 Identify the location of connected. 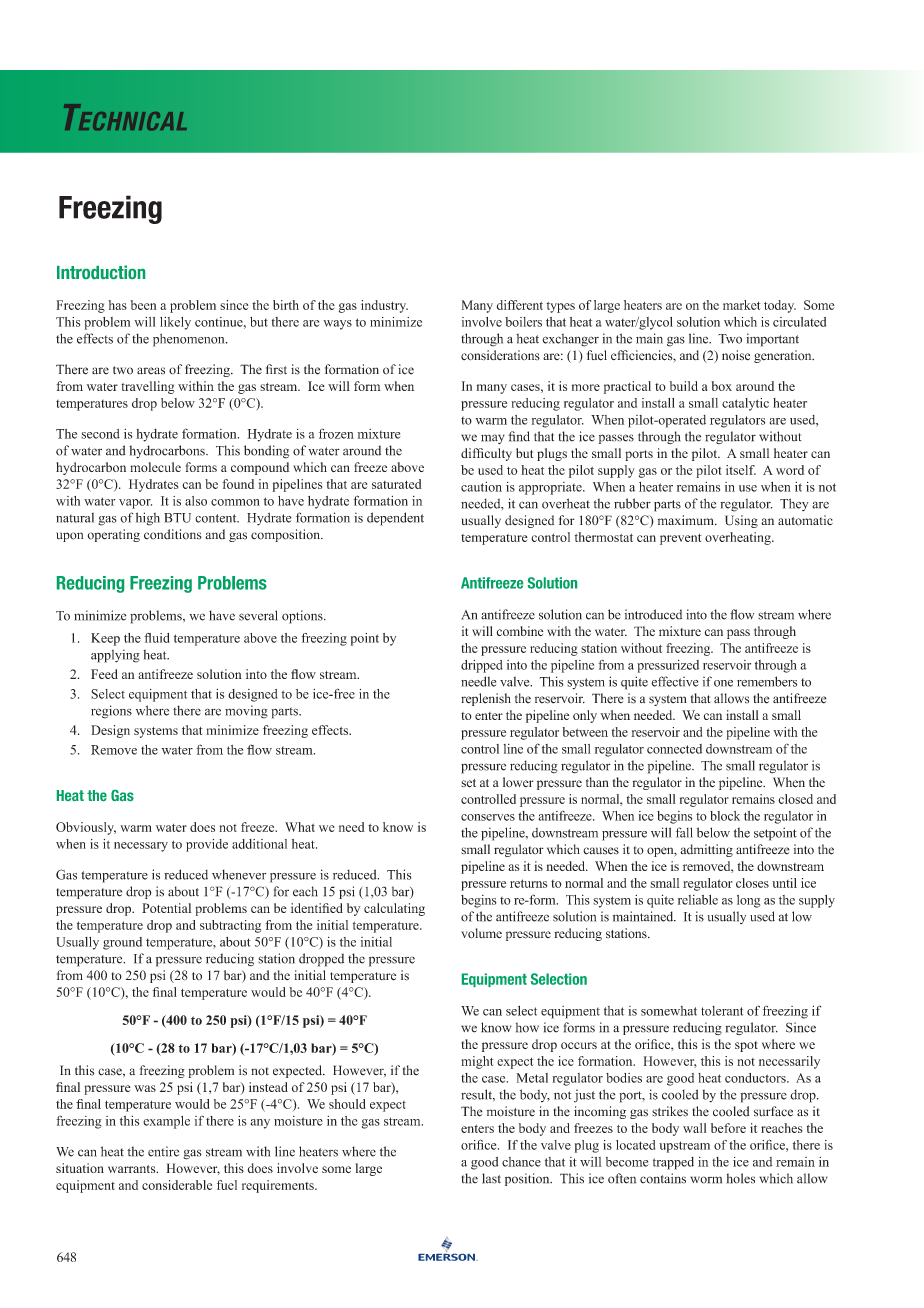
(674, 749).
